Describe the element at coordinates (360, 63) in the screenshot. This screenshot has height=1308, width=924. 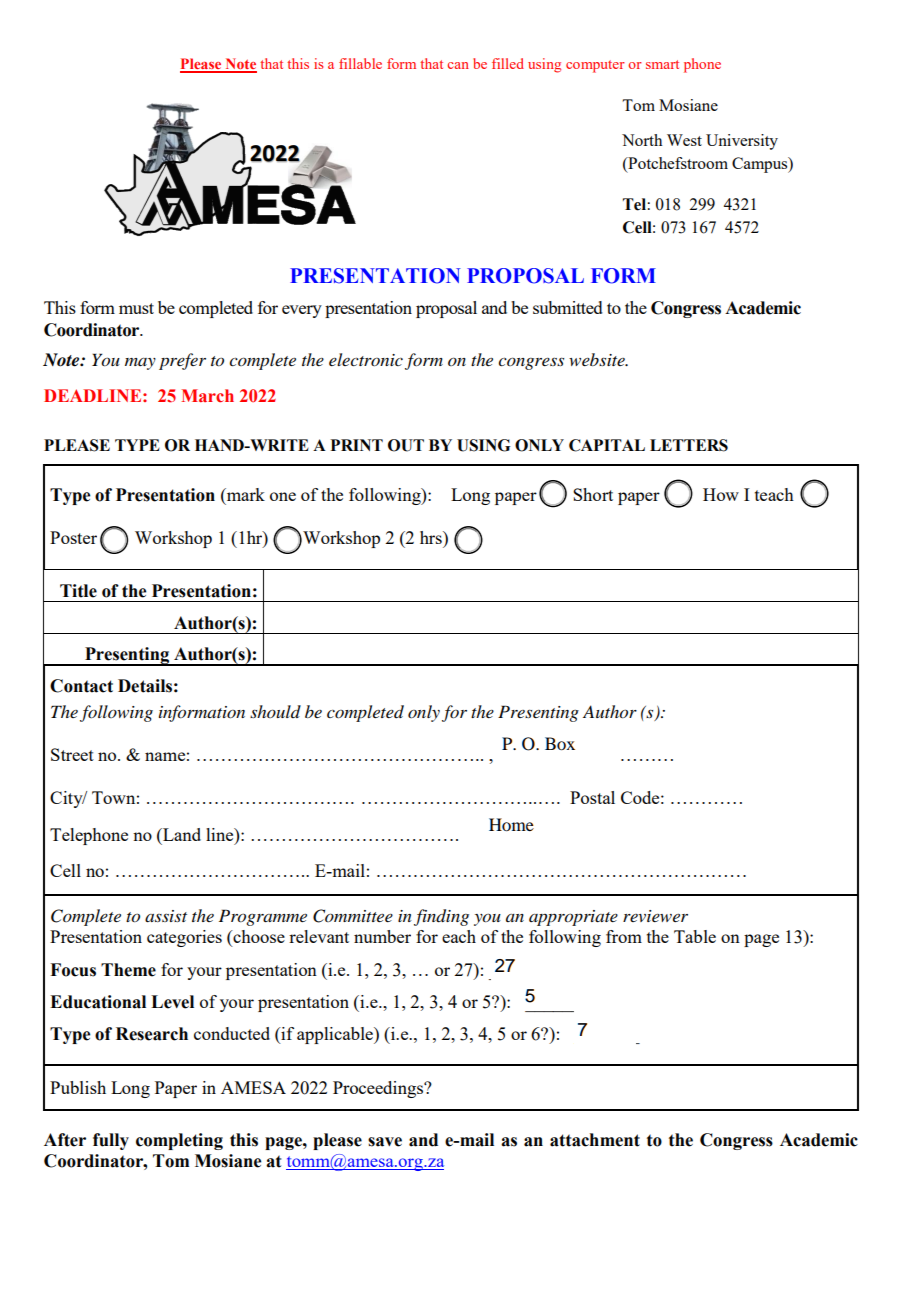
I see `fillable` at that location.
